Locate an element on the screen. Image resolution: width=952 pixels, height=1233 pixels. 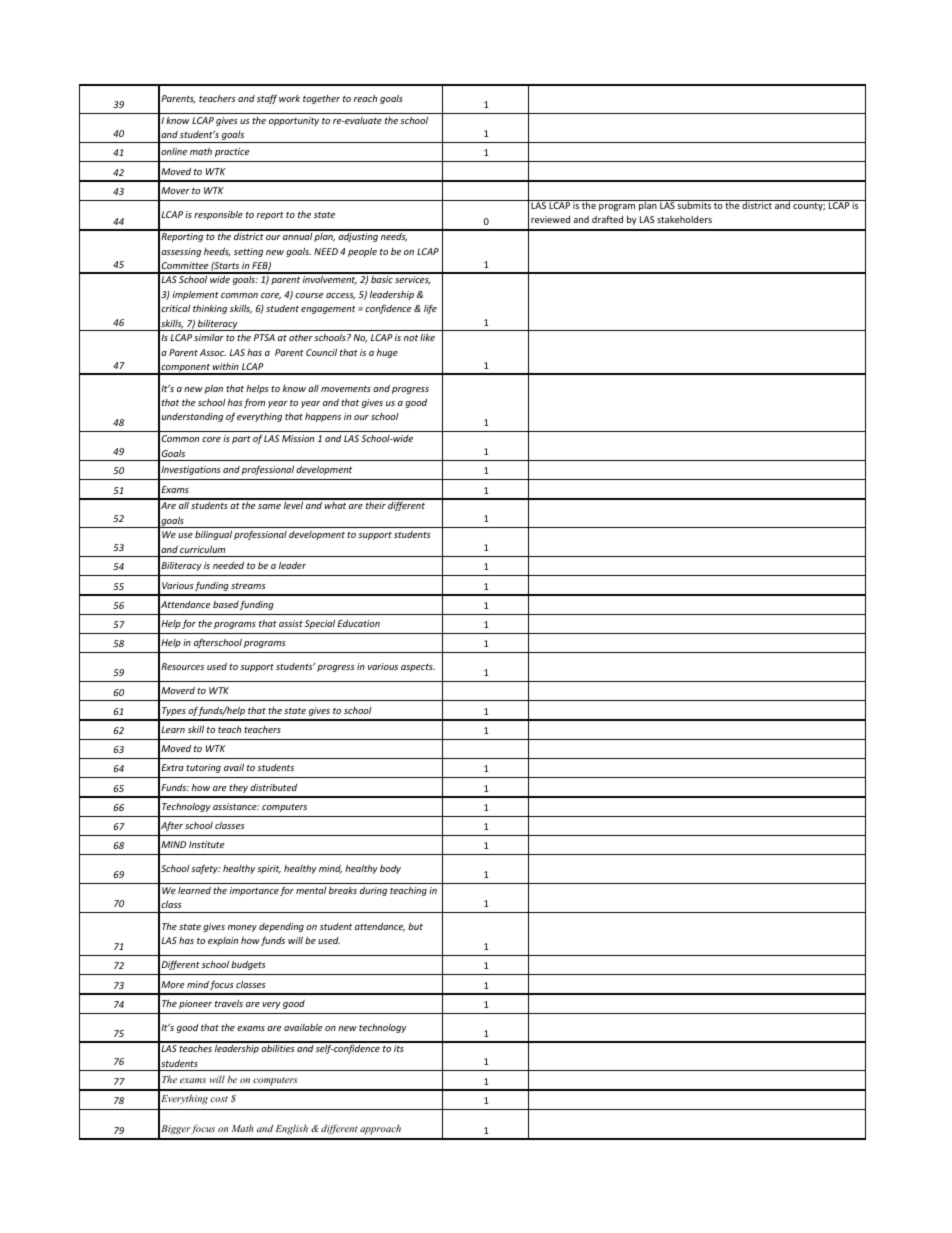
practice is located at coordinates (232, 152).
